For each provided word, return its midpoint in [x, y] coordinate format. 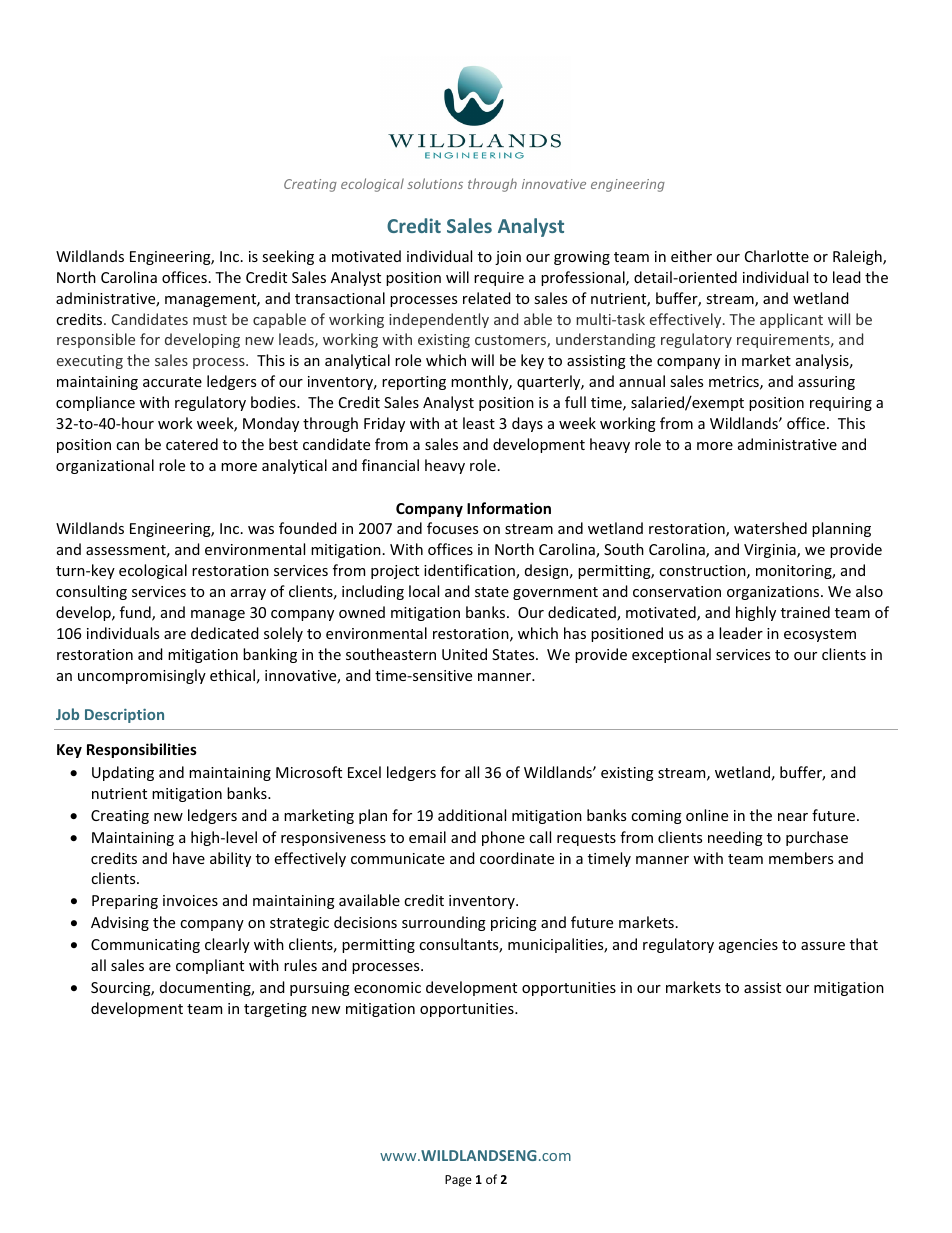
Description [124, 716]
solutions [435, 183]
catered [192, 444]
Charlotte [777, 256]
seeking [288, 257]
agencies [748, 946]
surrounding [444, 923]
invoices [190, 900]
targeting [275, 1010]
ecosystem [820, 635]
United [464, 654]
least [479, 423]
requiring [841, 404]
